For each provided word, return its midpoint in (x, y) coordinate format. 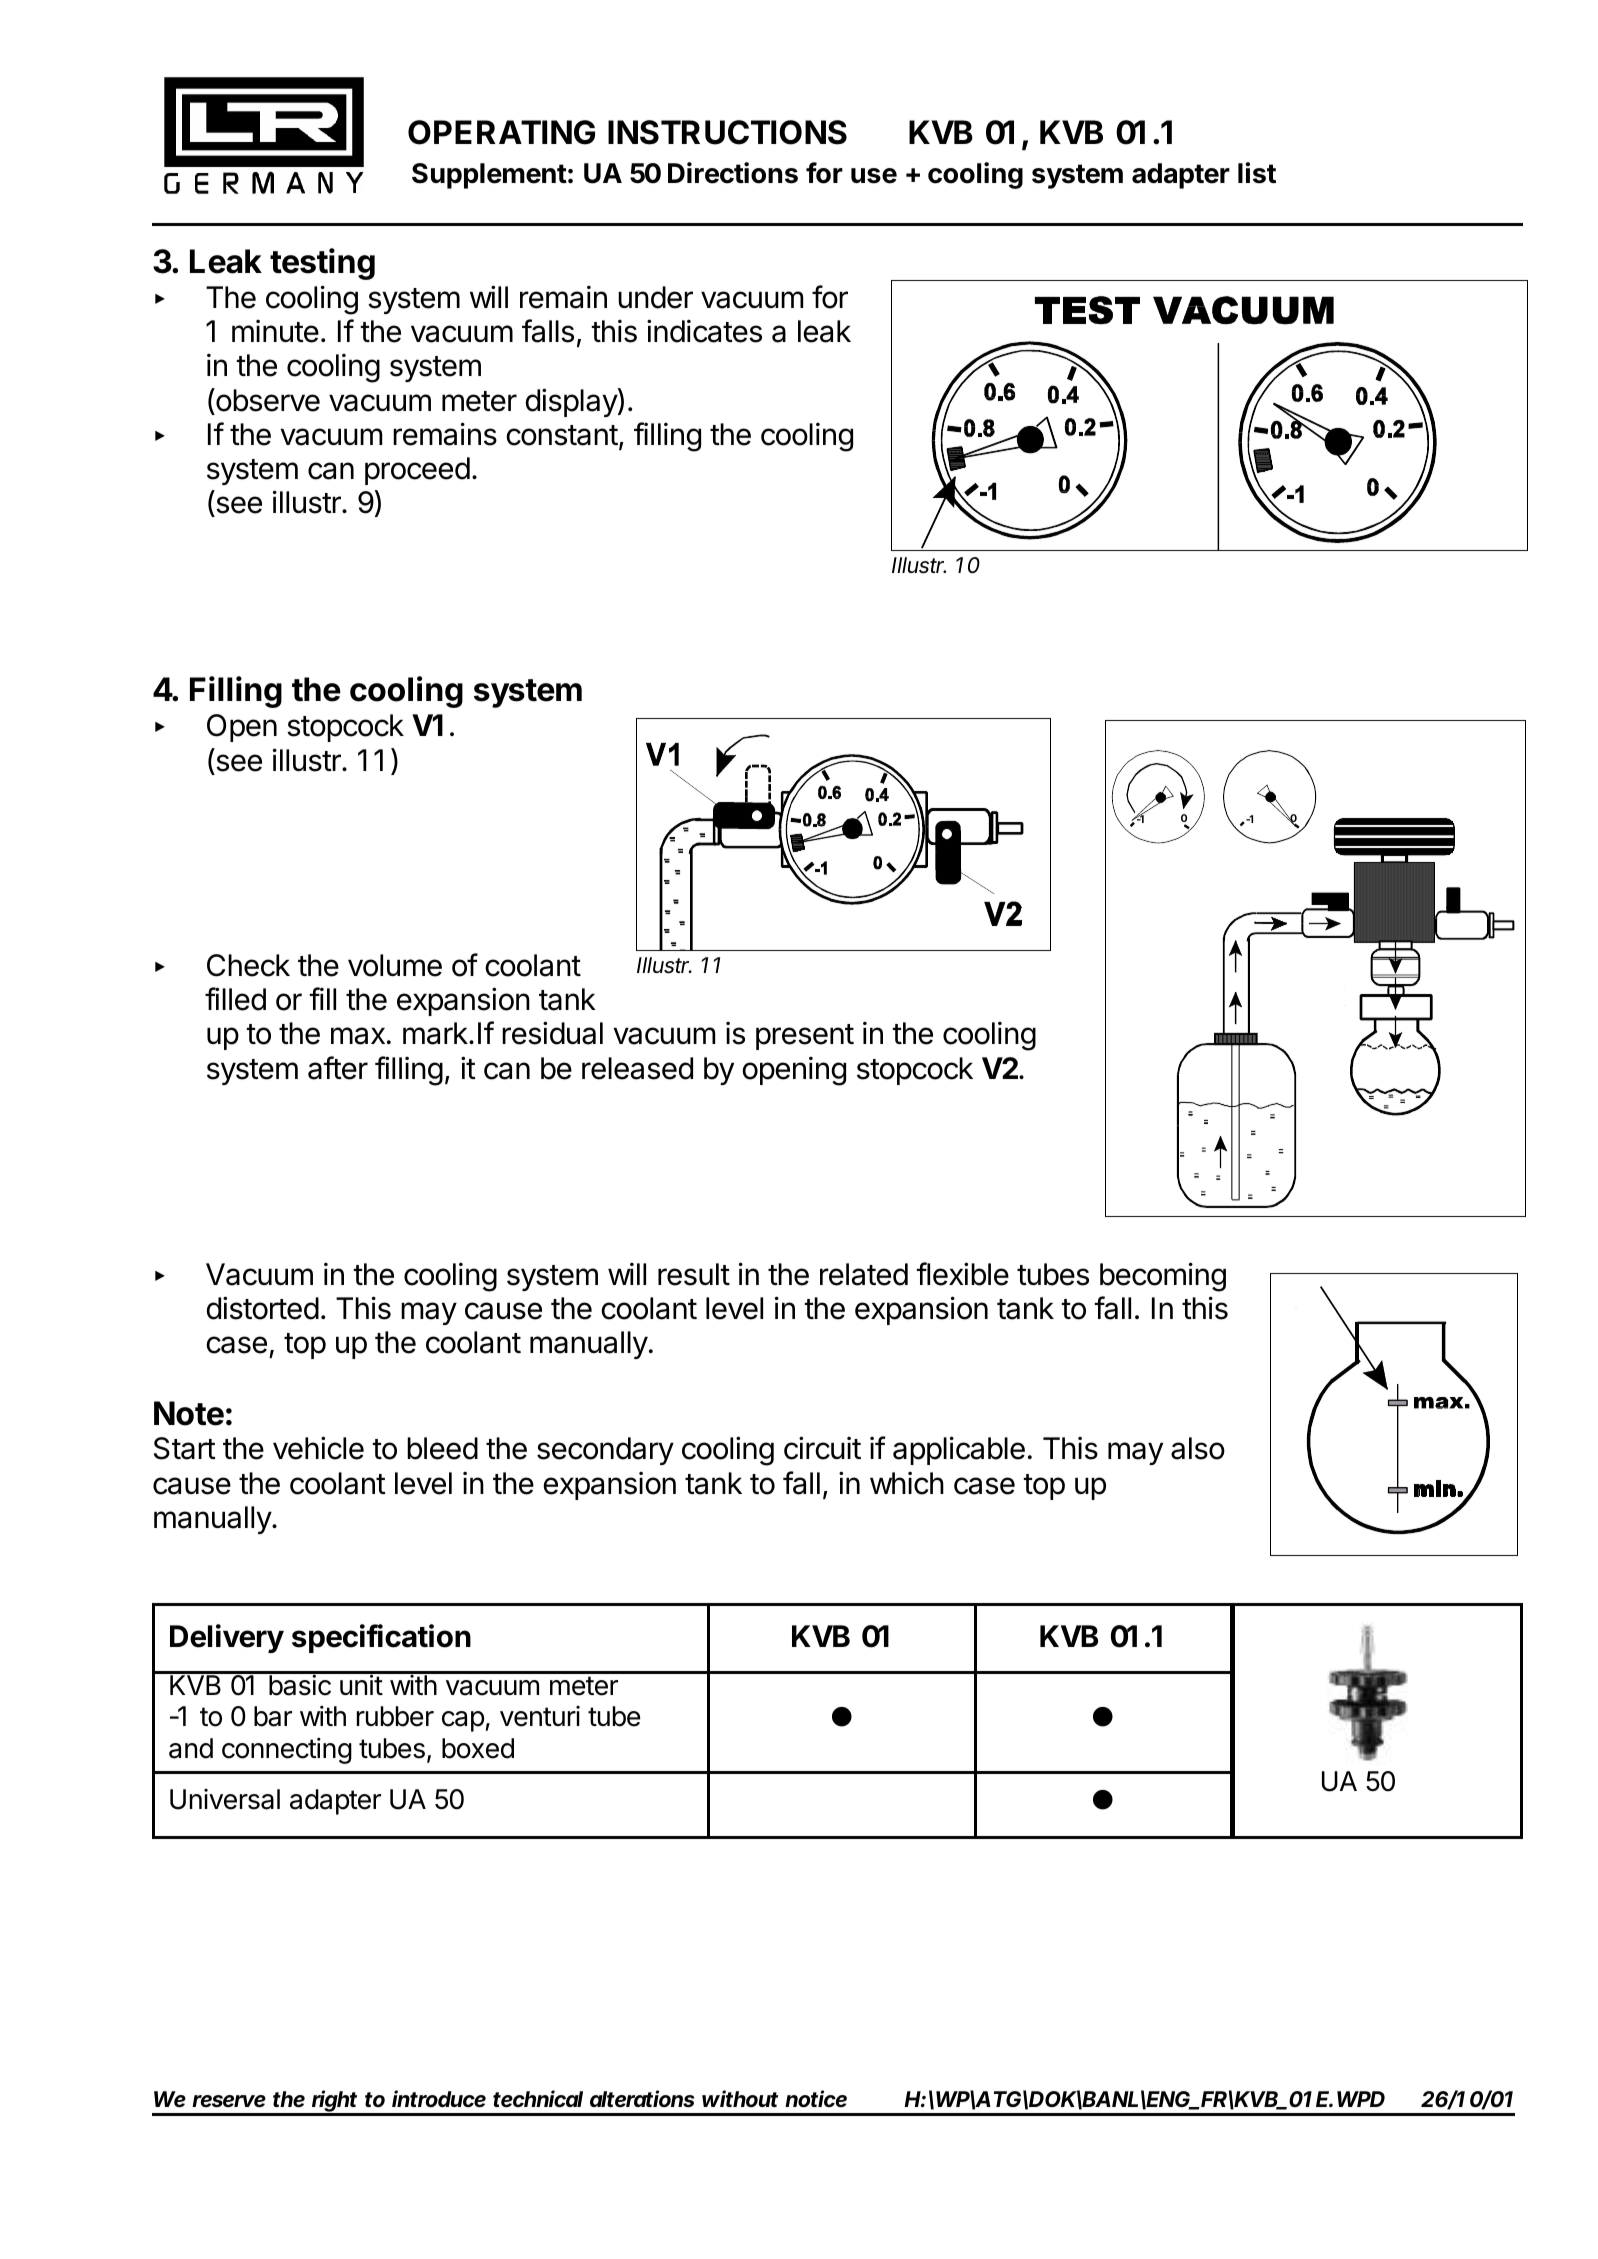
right (335, 2102)
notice (816, 2099)
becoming (1163, 1277)
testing (322, 264)
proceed (417, 471)
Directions (733, 173)
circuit (822, 1448)
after (338, 1068)
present (805, 1037)
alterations (642, 2099)
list (1257, 173)
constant (562, 435)
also (1198, 1448)
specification (381, 1638)
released (637, 1068)
